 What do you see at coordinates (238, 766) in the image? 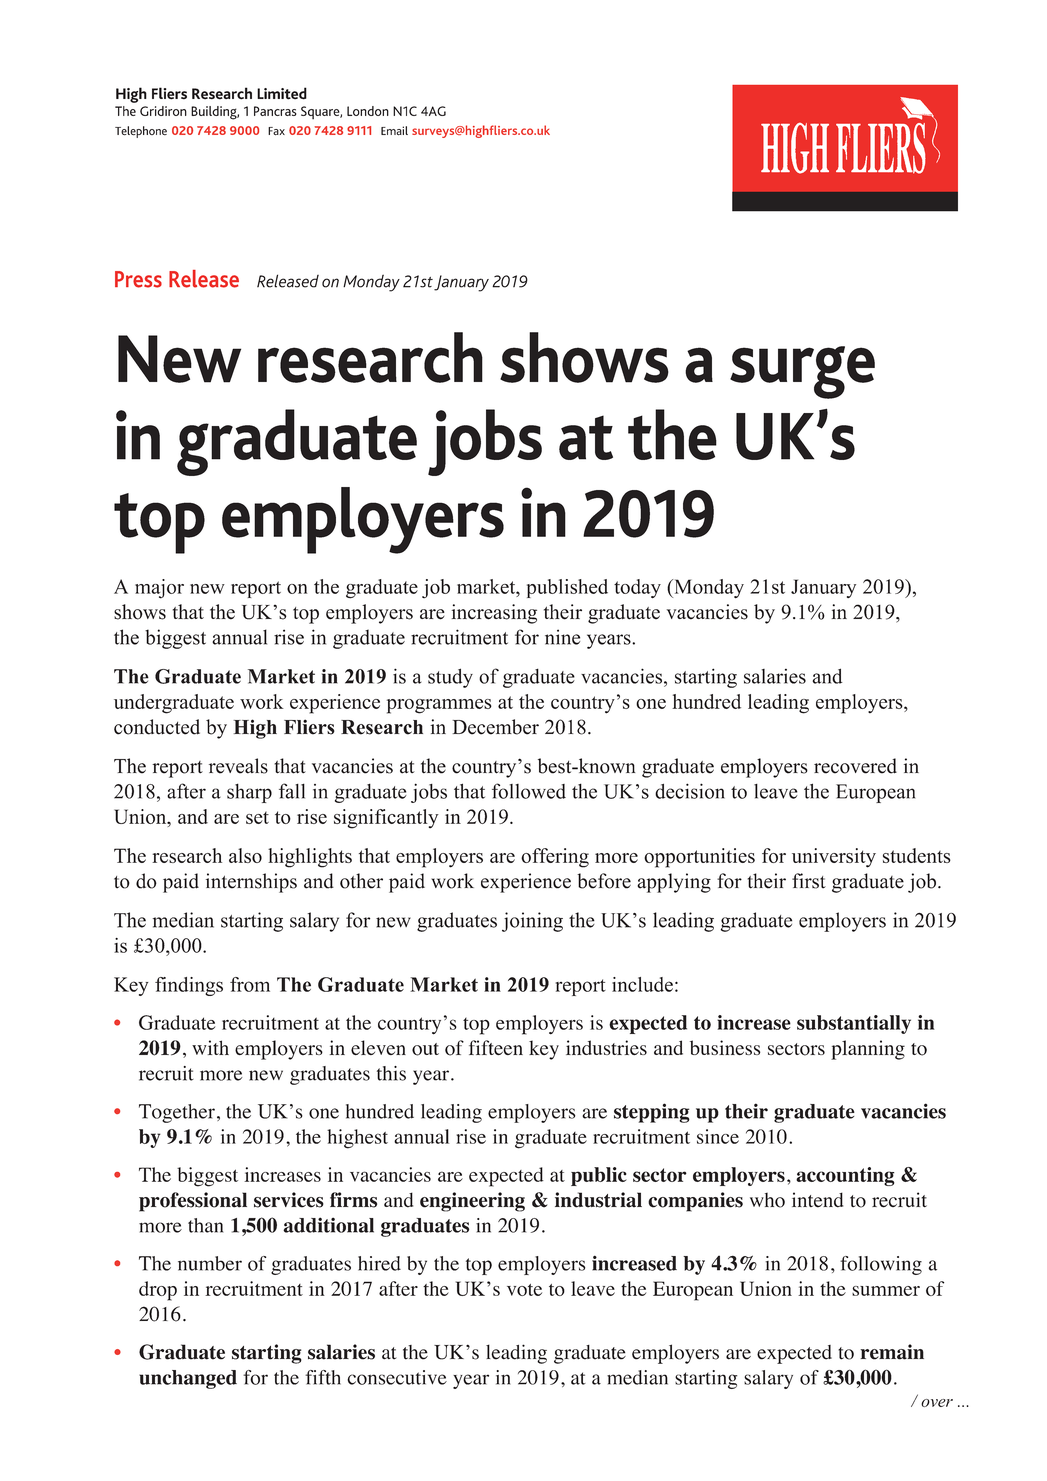
I see `reveals` at bounding box center [238, 766].
